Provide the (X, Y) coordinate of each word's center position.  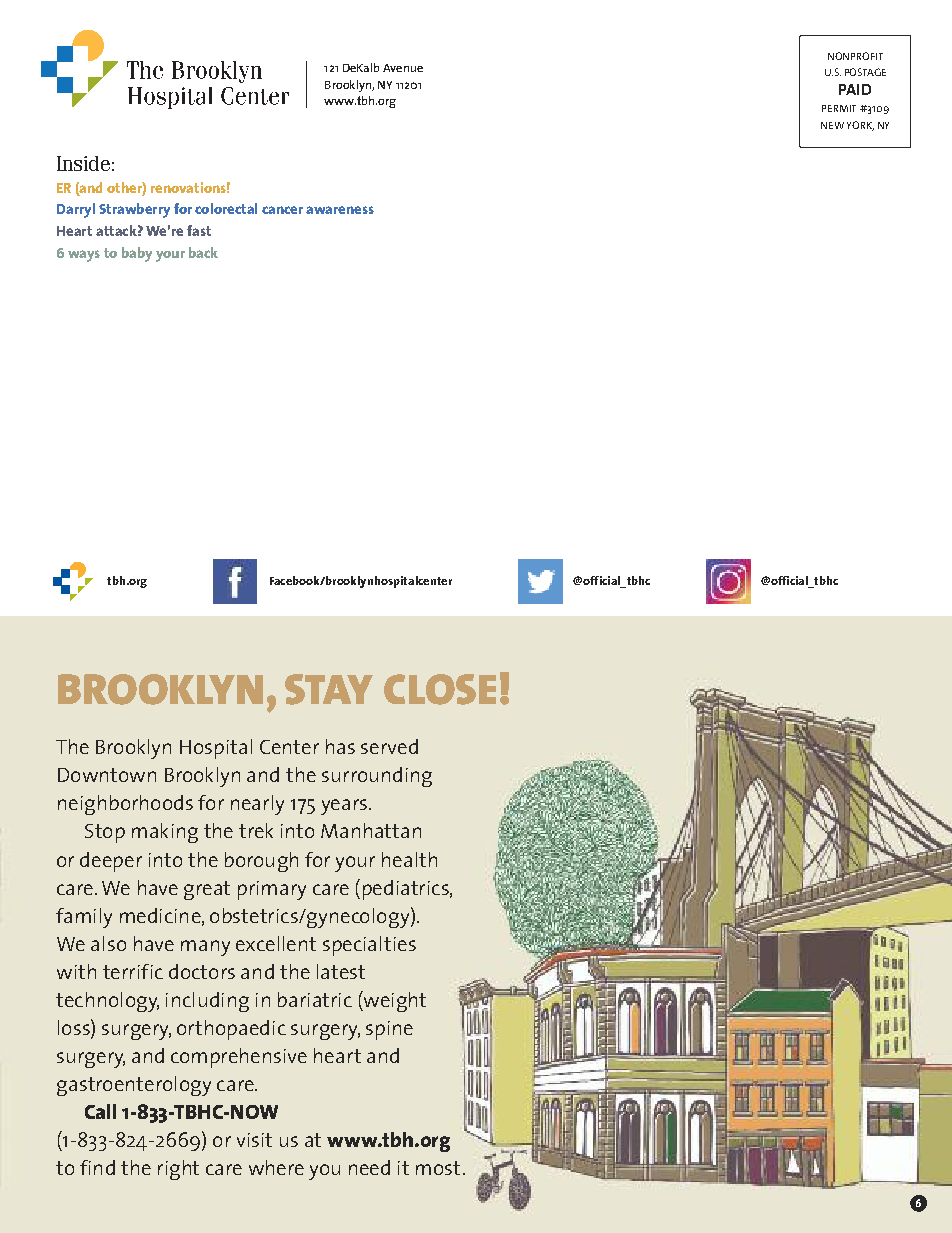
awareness (340, 210)
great (207, 890)
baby (137, 254)
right (178, 1170)
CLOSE (440, 689)
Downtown (107, 775)
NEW (832, 125)
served (389, 746)
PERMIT (839, 108)
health (409, 859)
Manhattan (371, 830)
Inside (83, 163)
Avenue (403, 68)
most (438, 1168)
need (369, 1167)
